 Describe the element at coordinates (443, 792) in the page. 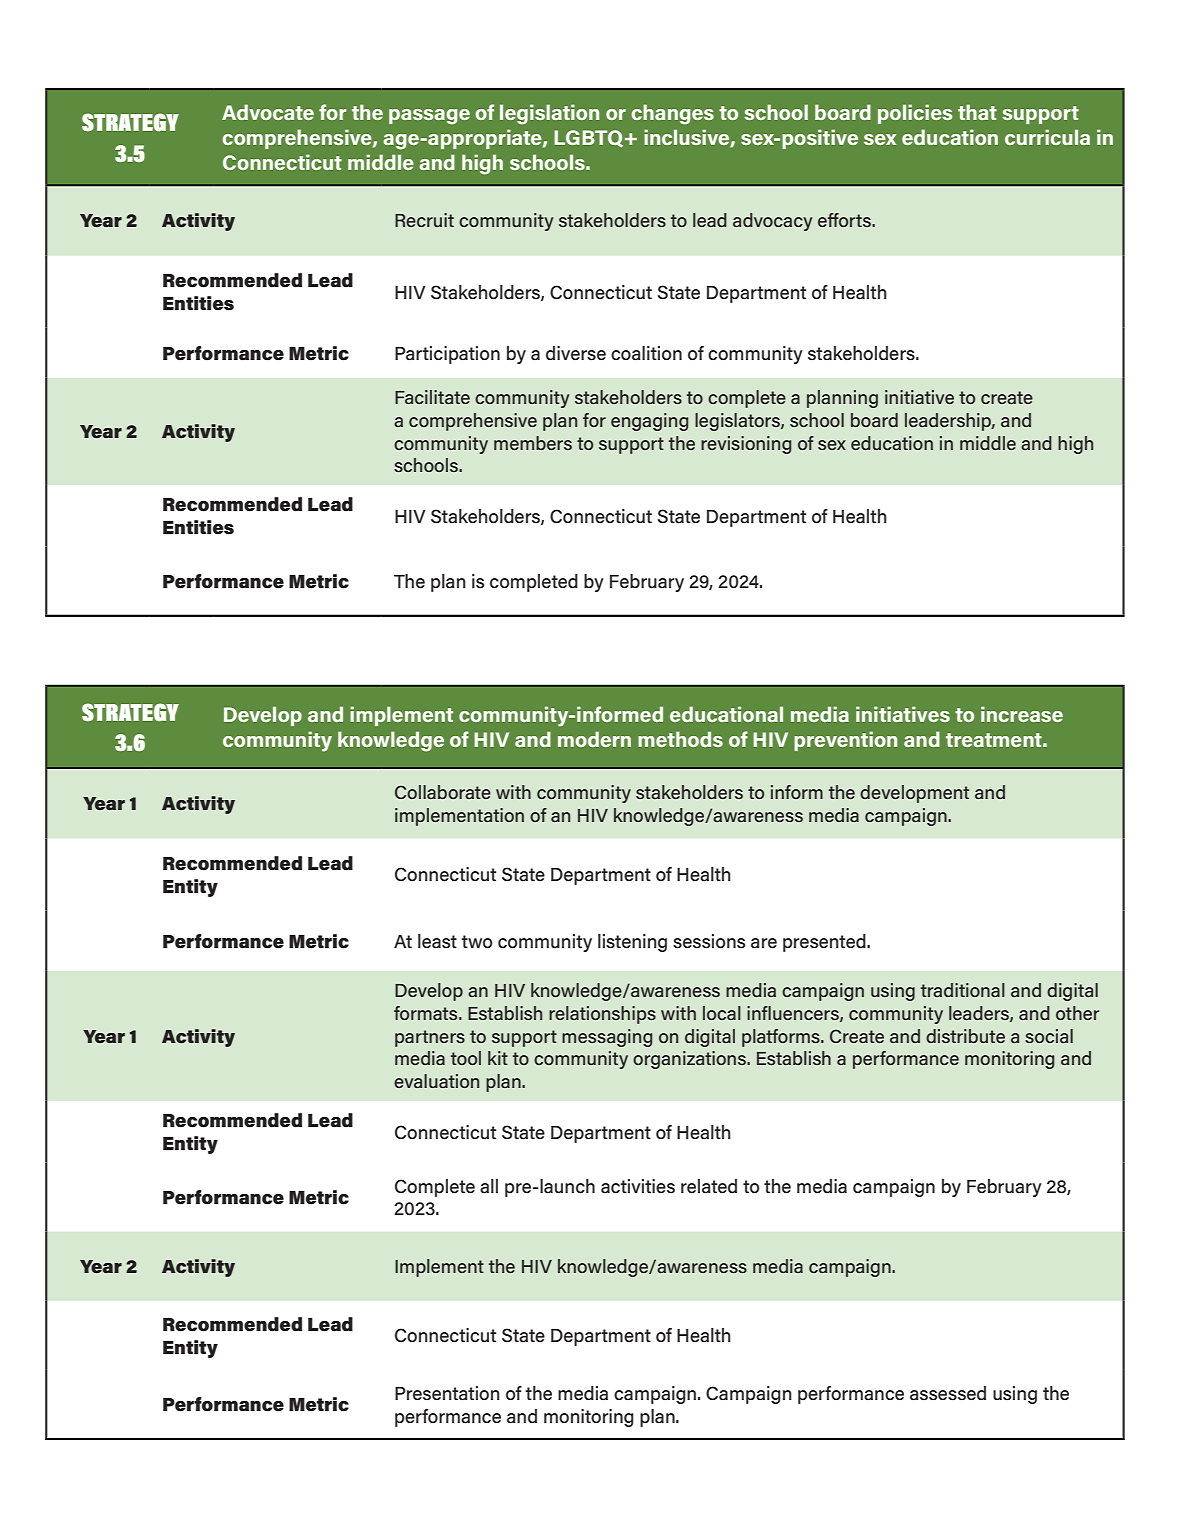

I see `Collaborate` at that location.
